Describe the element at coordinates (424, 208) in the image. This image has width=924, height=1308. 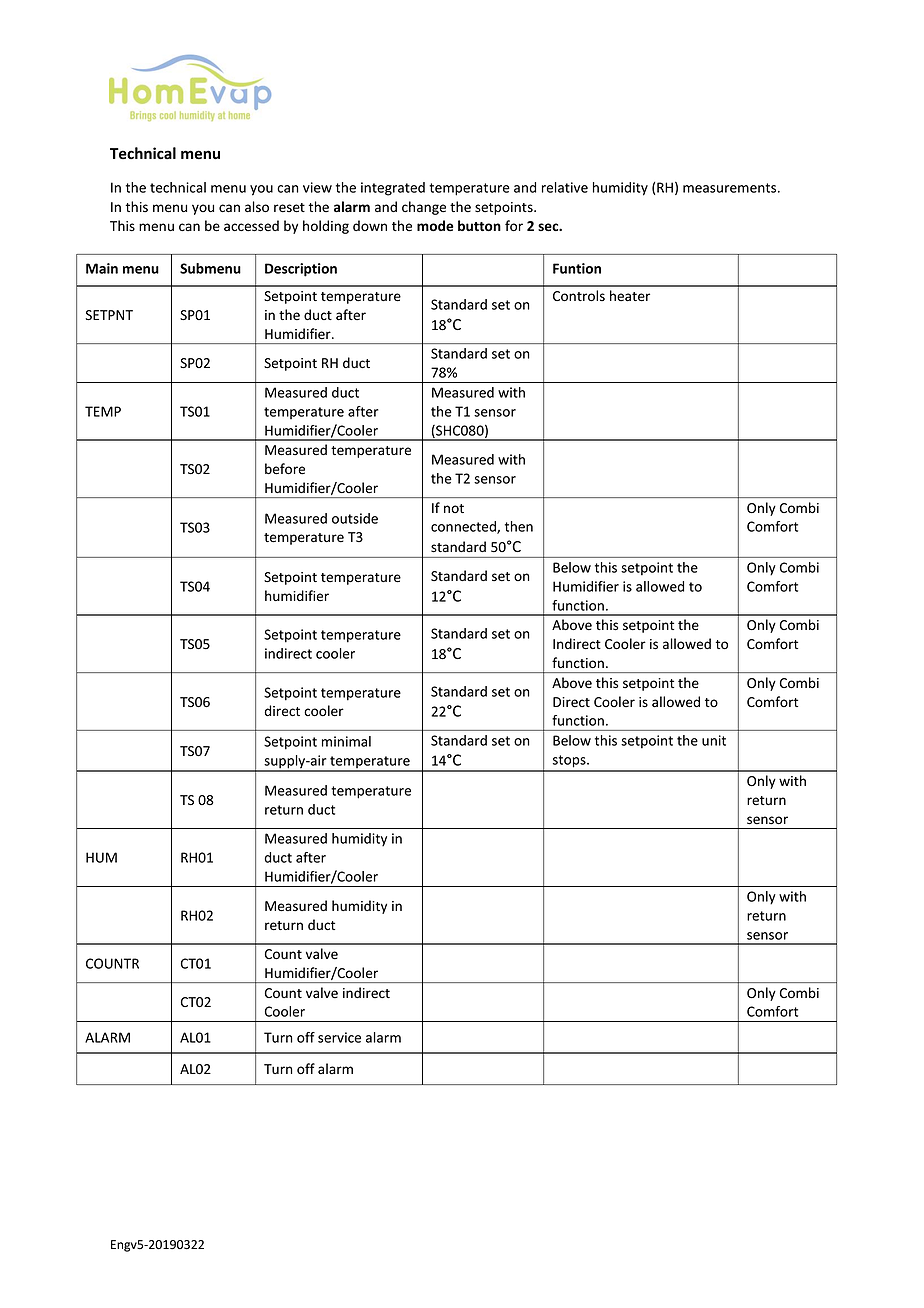
I see `change` at that location.
